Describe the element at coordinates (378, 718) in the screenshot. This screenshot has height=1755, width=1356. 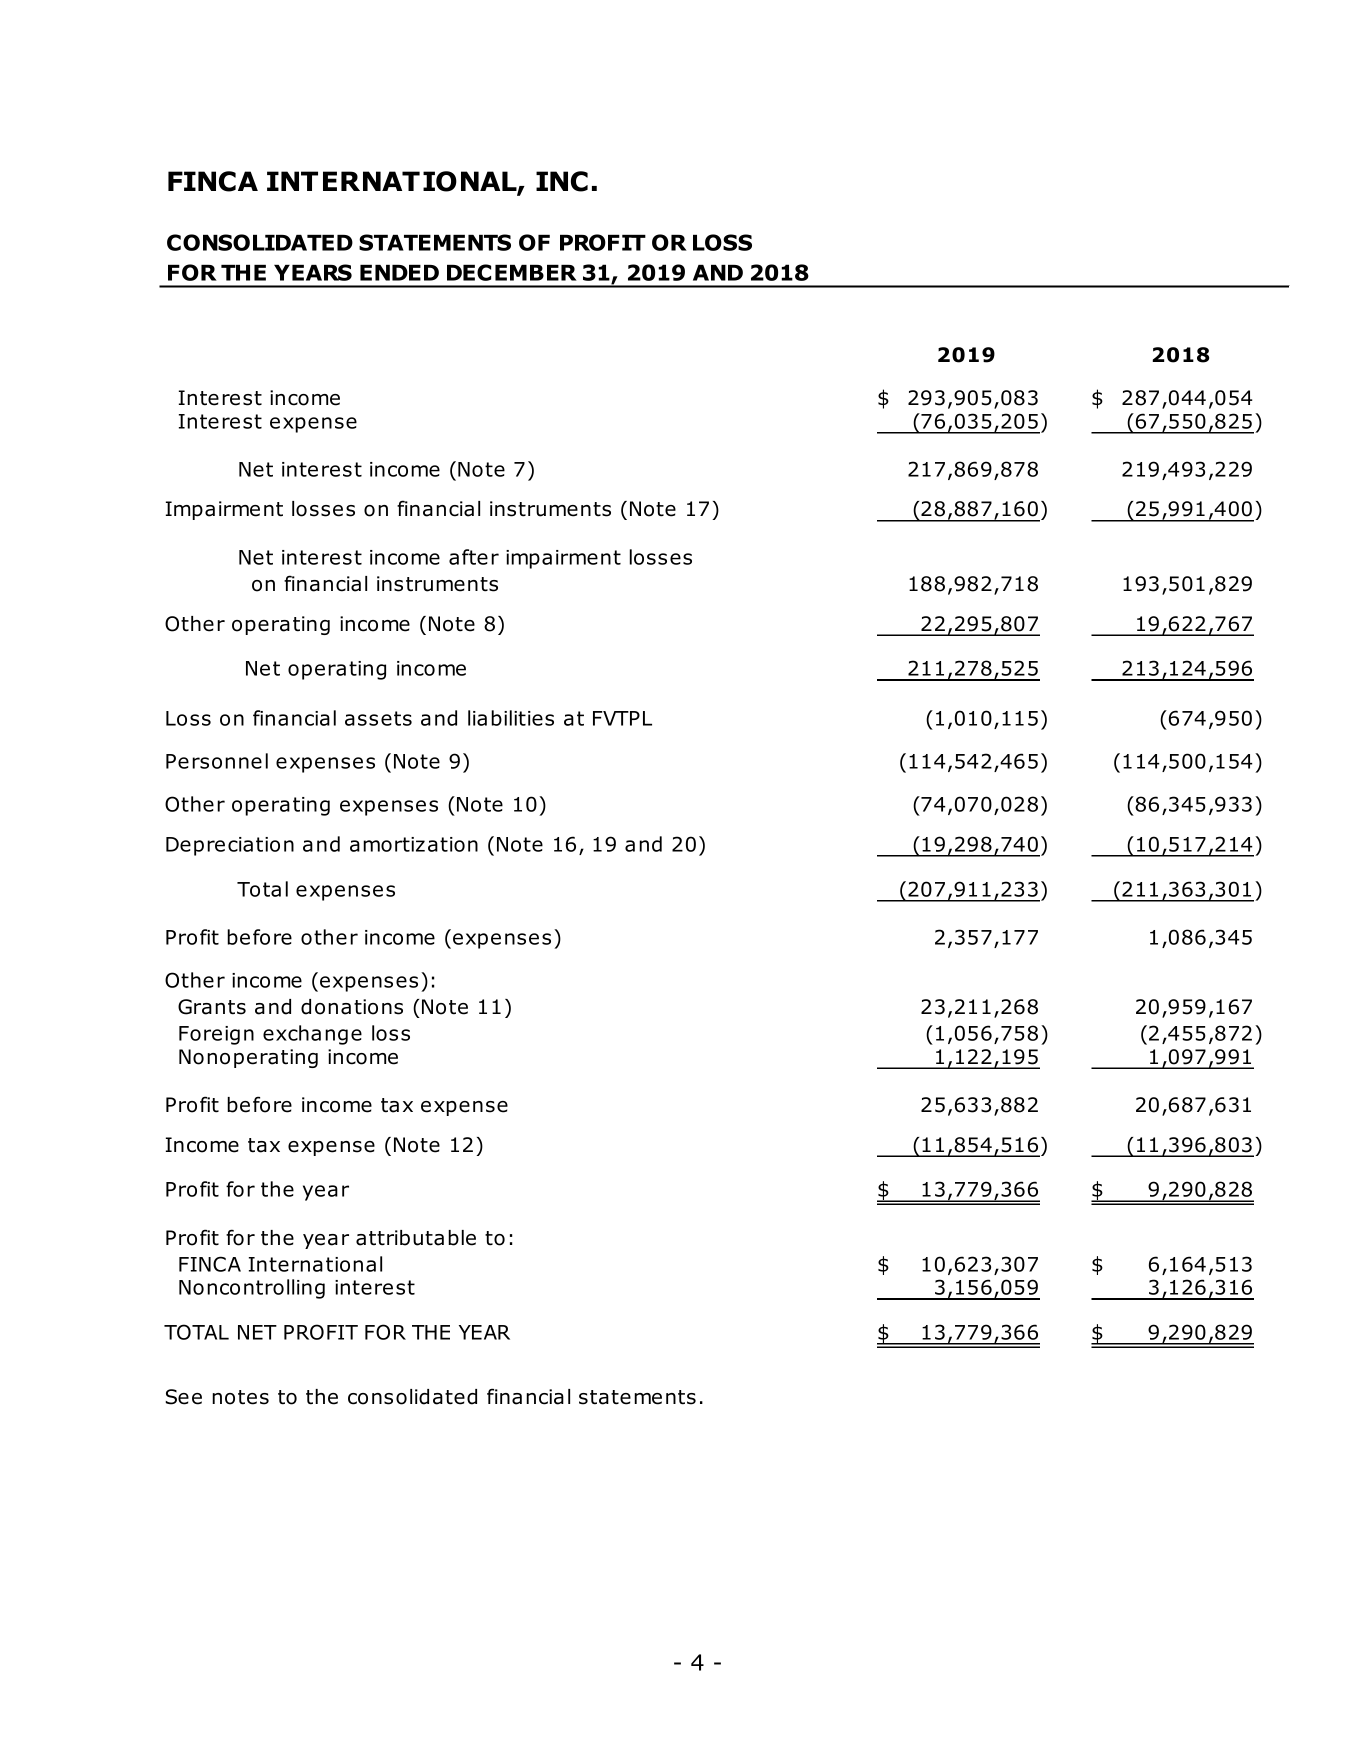
I see `assets` at that location.
